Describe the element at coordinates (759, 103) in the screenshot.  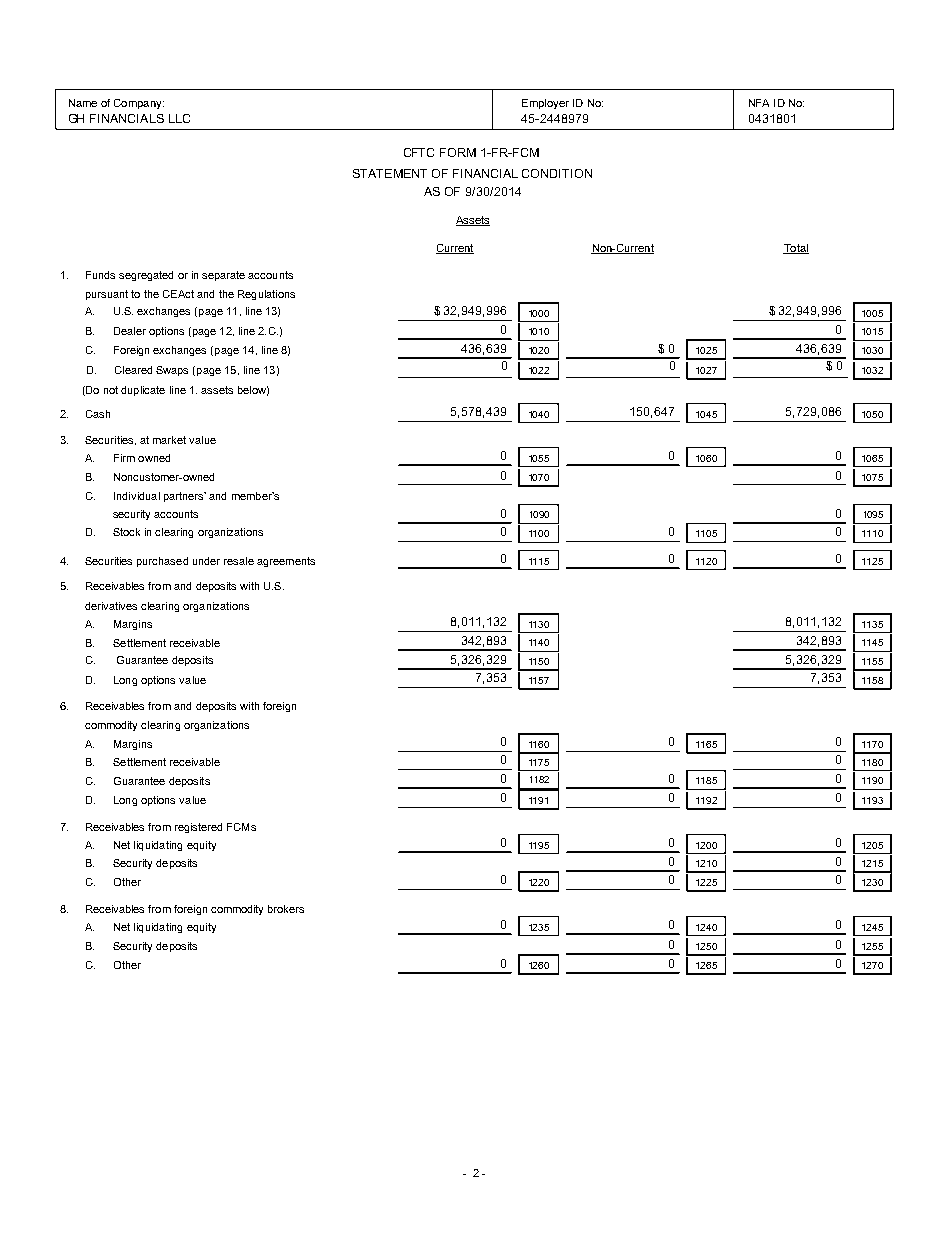
I see `NFA` at that location.
